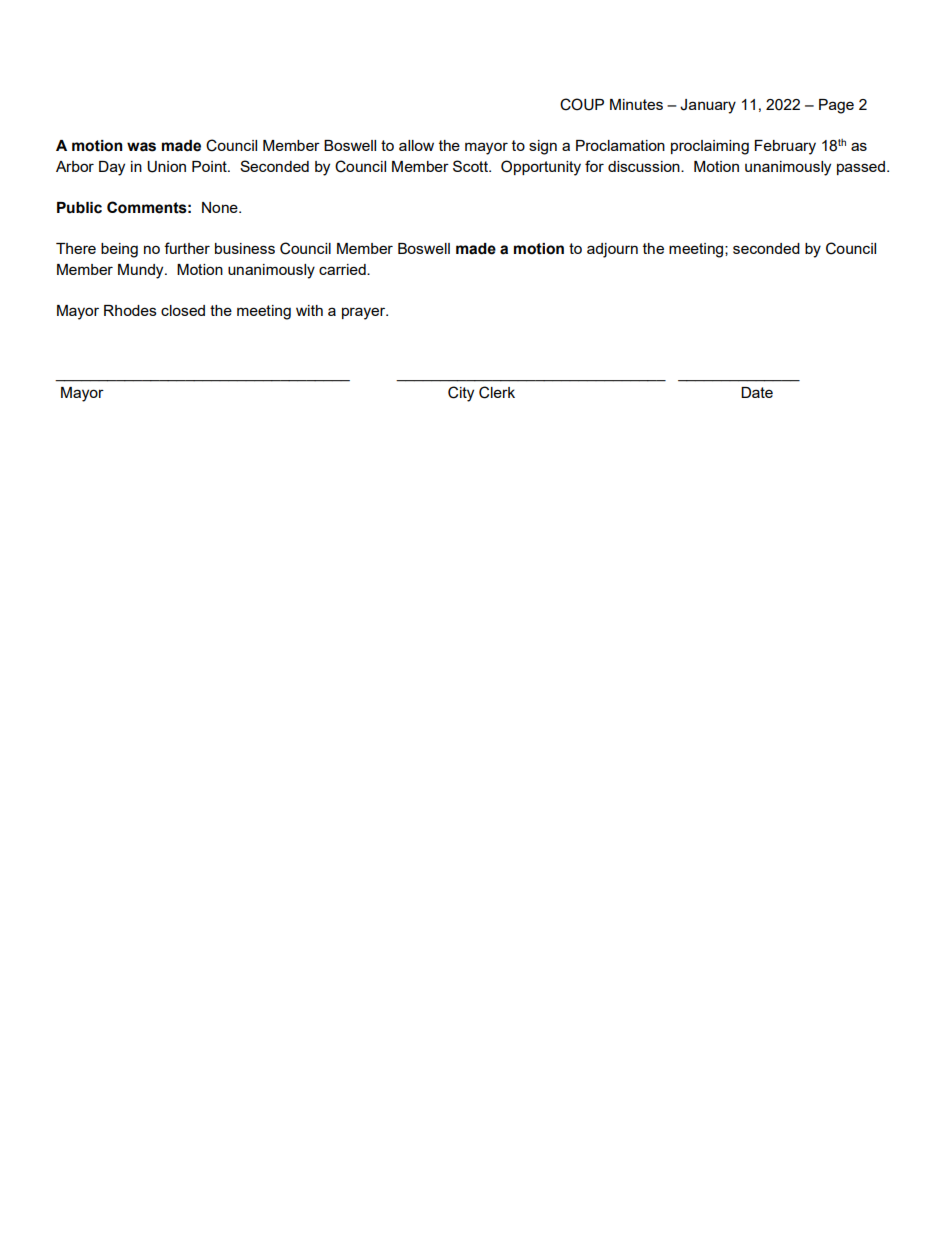  What do you see at coordinates (141, 147) in the screenshot?
I see `was` at bounding box center [141, 147].
